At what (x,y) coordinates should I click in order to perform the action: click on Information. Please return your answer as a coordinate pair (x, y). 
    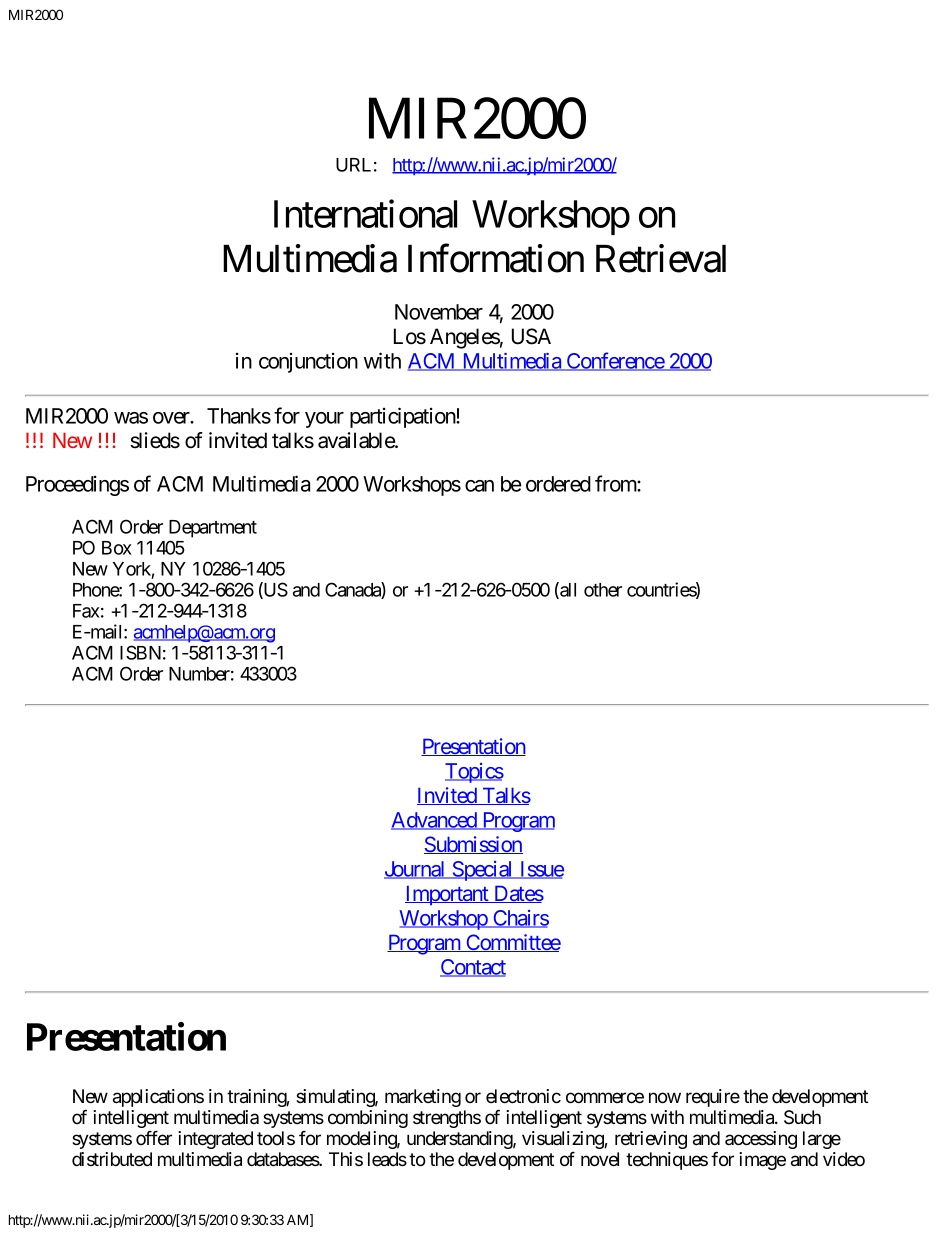
    Looking at the image, I should click on (496, 258).
